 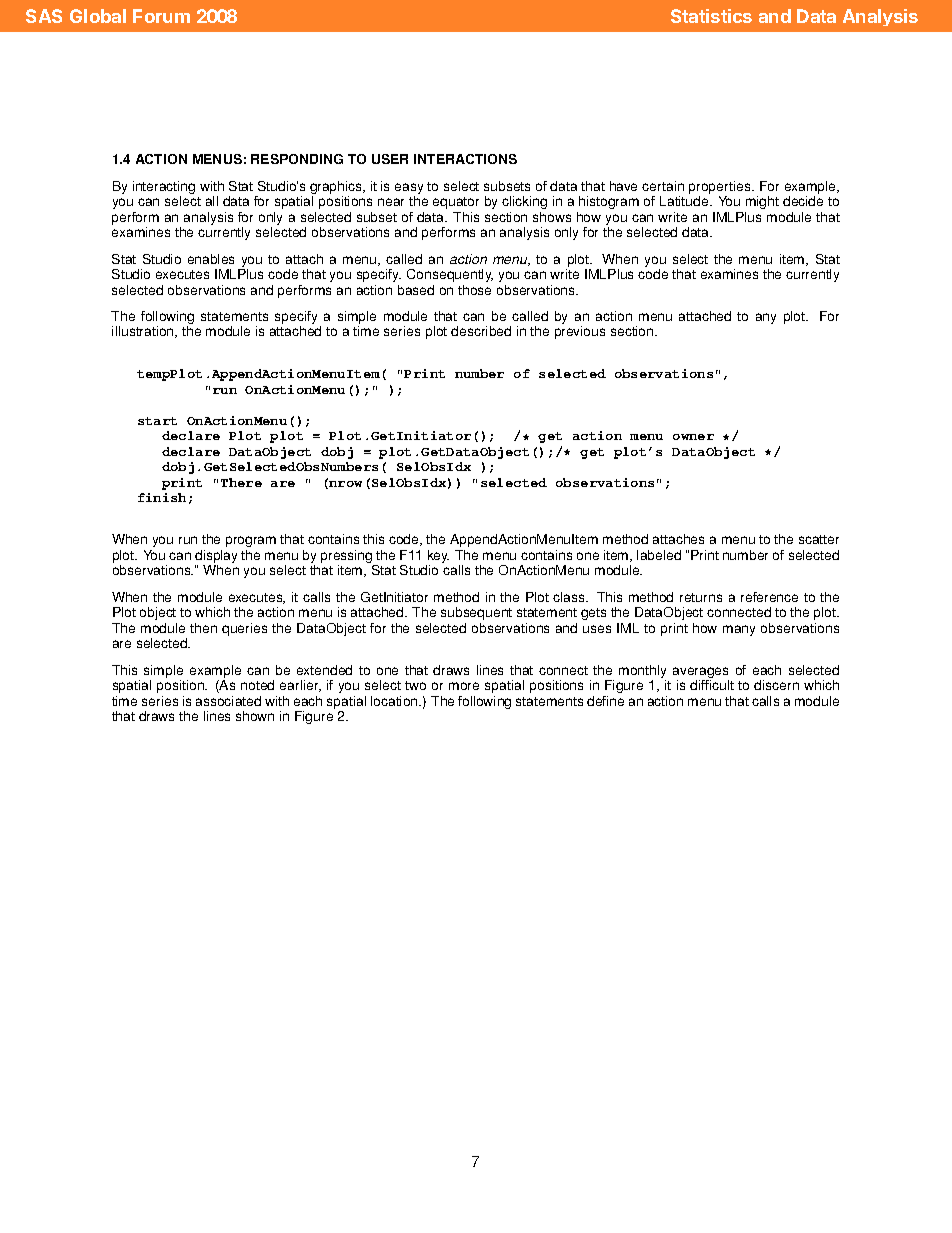 I want to click on illustration, so click(x=144, y=332).
